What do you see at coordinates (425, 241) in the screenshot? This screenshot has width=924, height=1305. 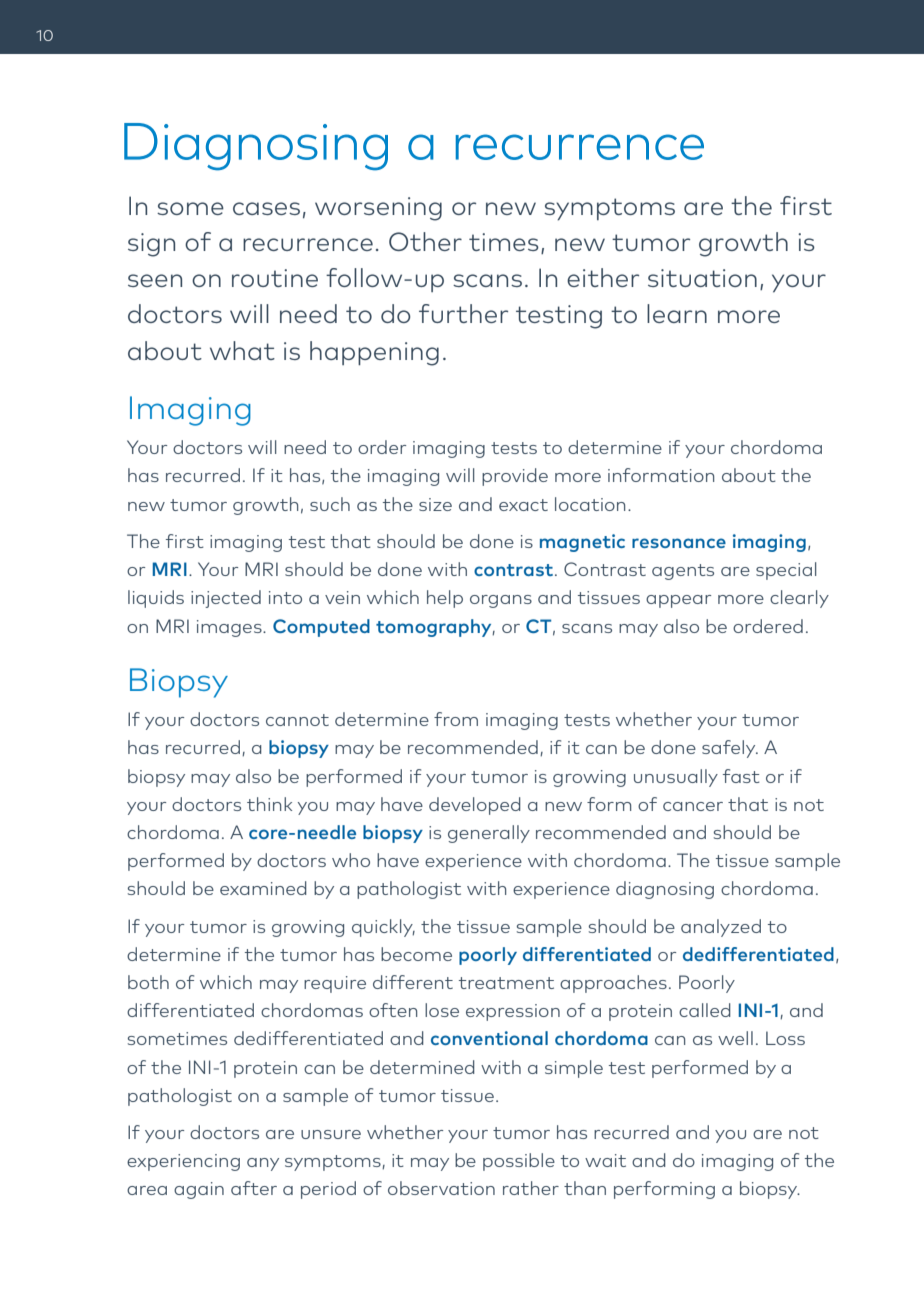 I see `Other` at bounding box center [425, 241].
